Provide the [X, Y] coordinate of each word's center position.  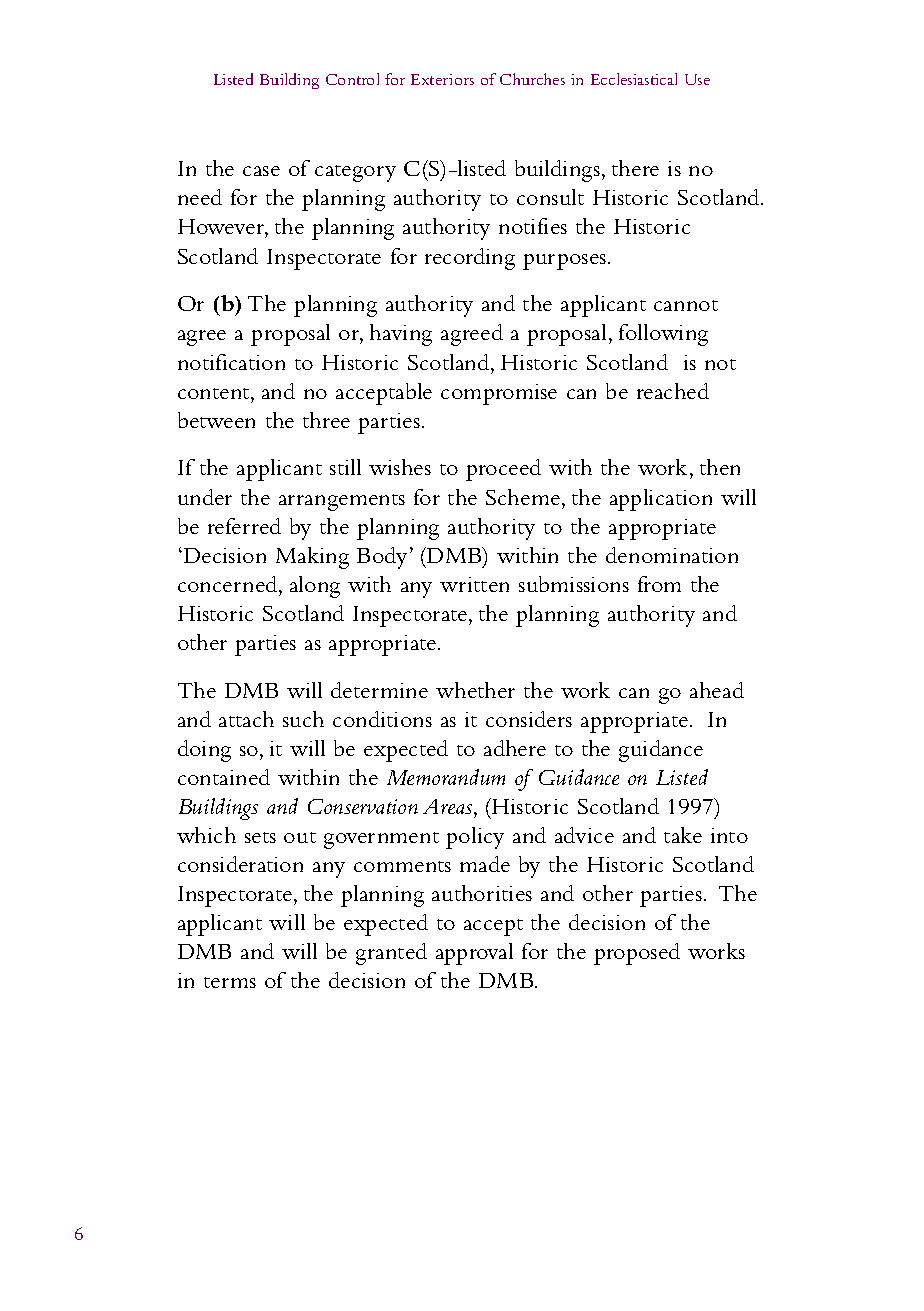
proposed [637, 954]
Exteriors [442, 79]
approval [474, 954]
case [261, 171]
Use [697, 79]
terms [230, 982]
